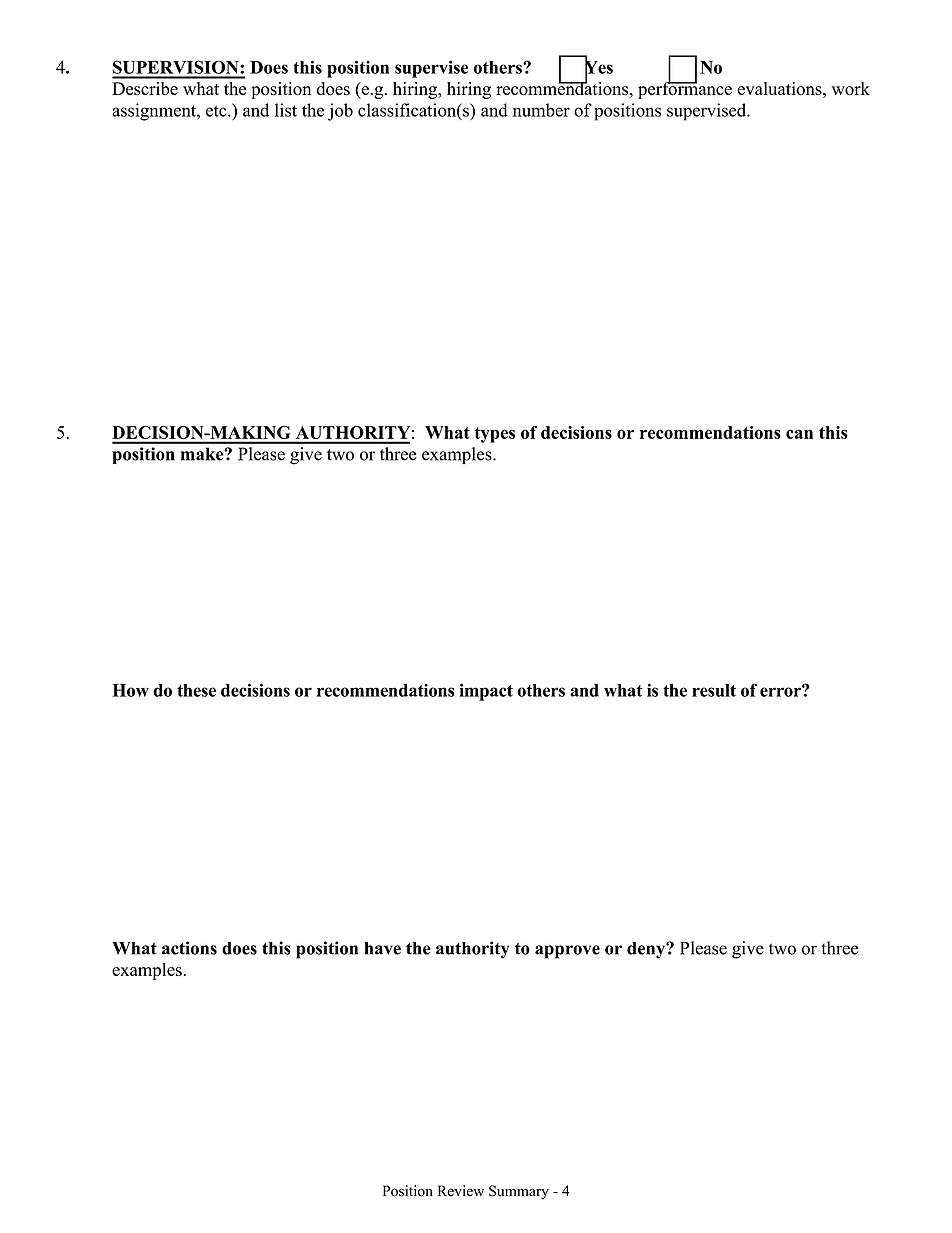  What do you see at coordinates (685, 89) in the page?
I see `performance` at bounding box center [685, 89].
